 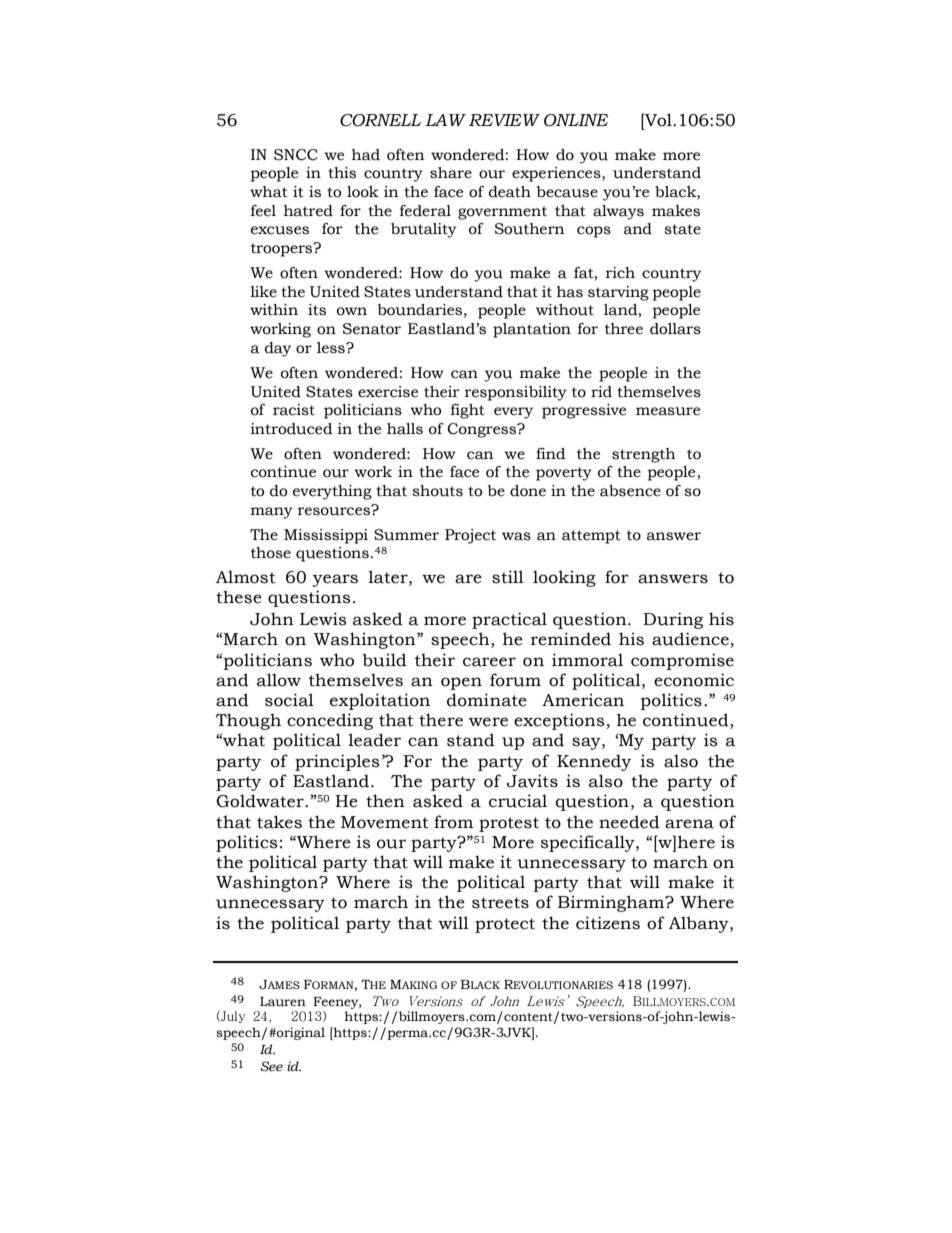 I want to click on always, so click(x=618, y=212).
